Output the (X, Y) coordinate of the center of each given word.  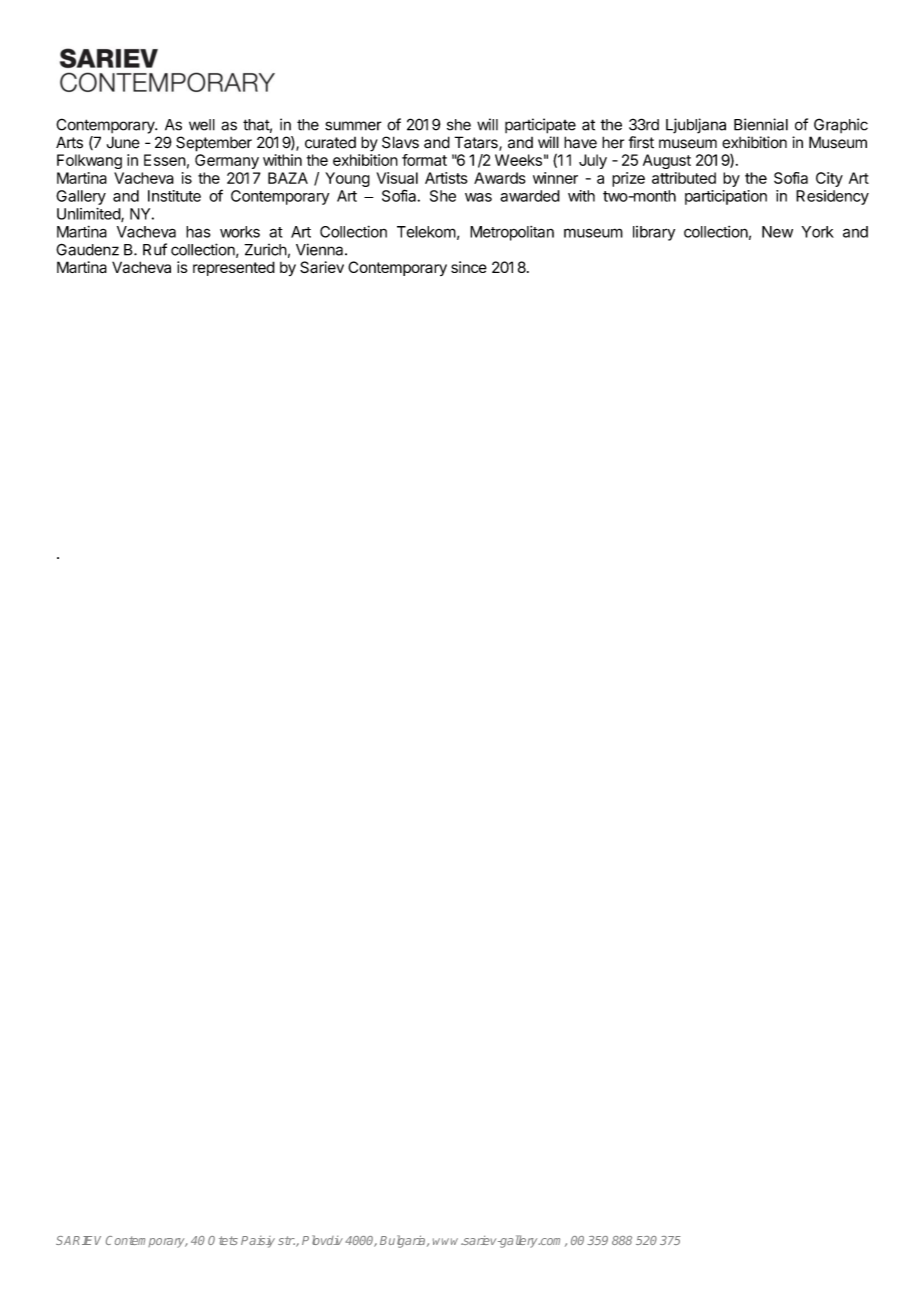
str (286, 1240)
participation (726, 197)
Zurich (265, 250)
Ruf (155, 249)
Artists (446, 178)
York (818, 232)
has (198, 232)
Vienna (321, 249)
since (469, 267)
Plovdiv (322, 1240)
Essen (165, 160)
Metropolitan (512, 233)
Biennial (761, 124)
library (654, 233)
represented (234, 268)
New (777, 232)
